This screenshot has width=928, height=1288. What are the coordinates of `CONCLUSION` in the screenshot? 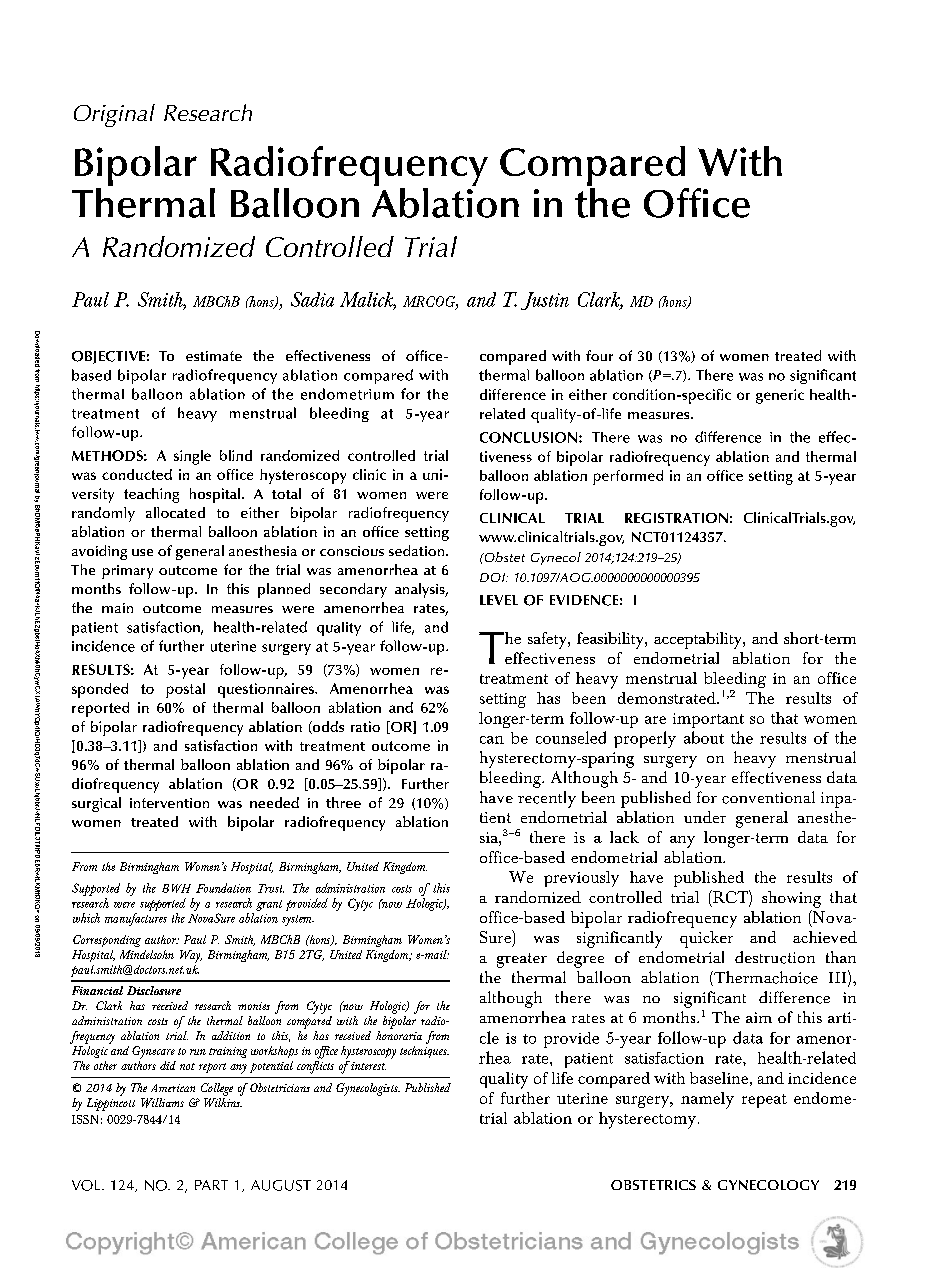 It's located at (530, 437).
